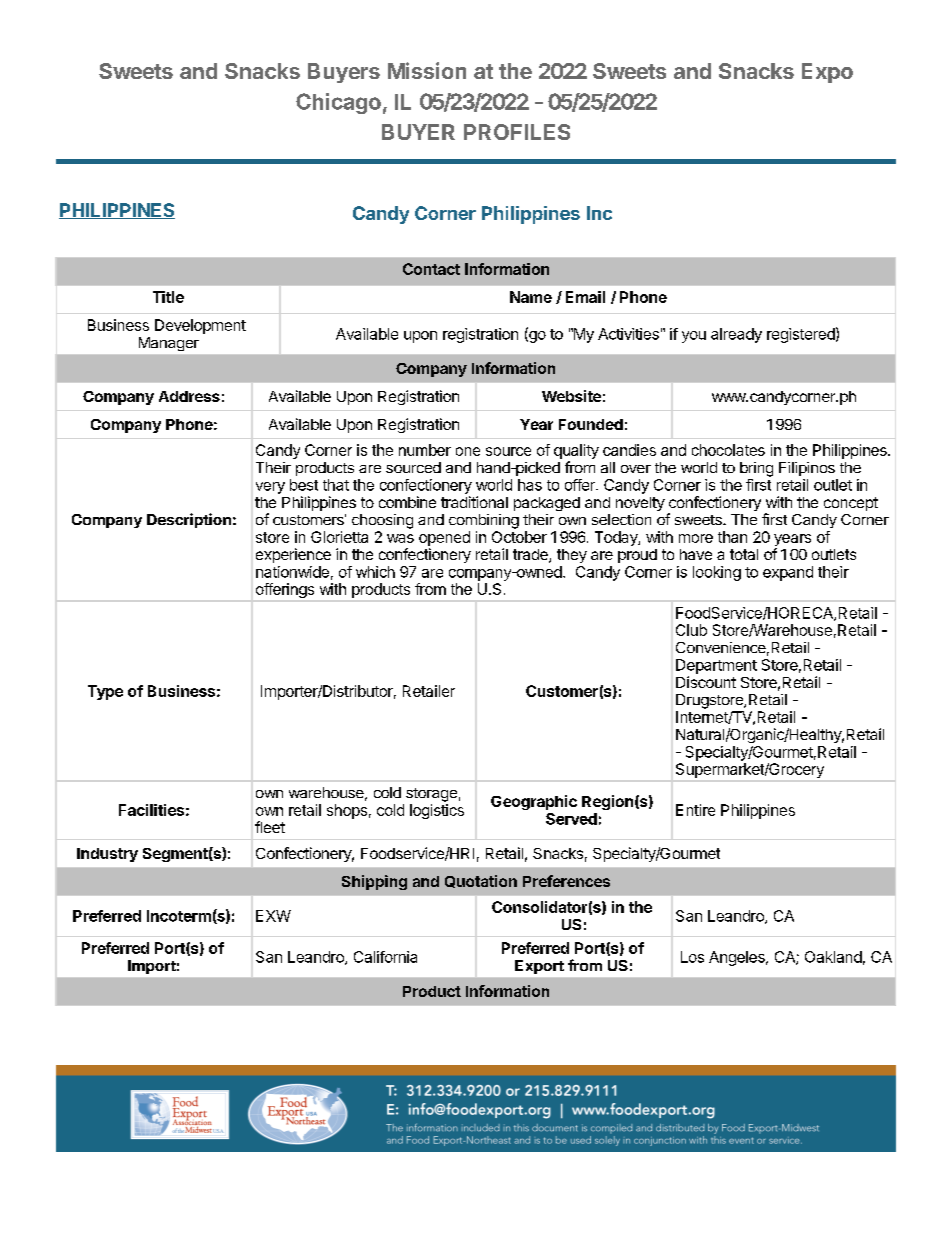  I want to click on already, so click(736, 335).
